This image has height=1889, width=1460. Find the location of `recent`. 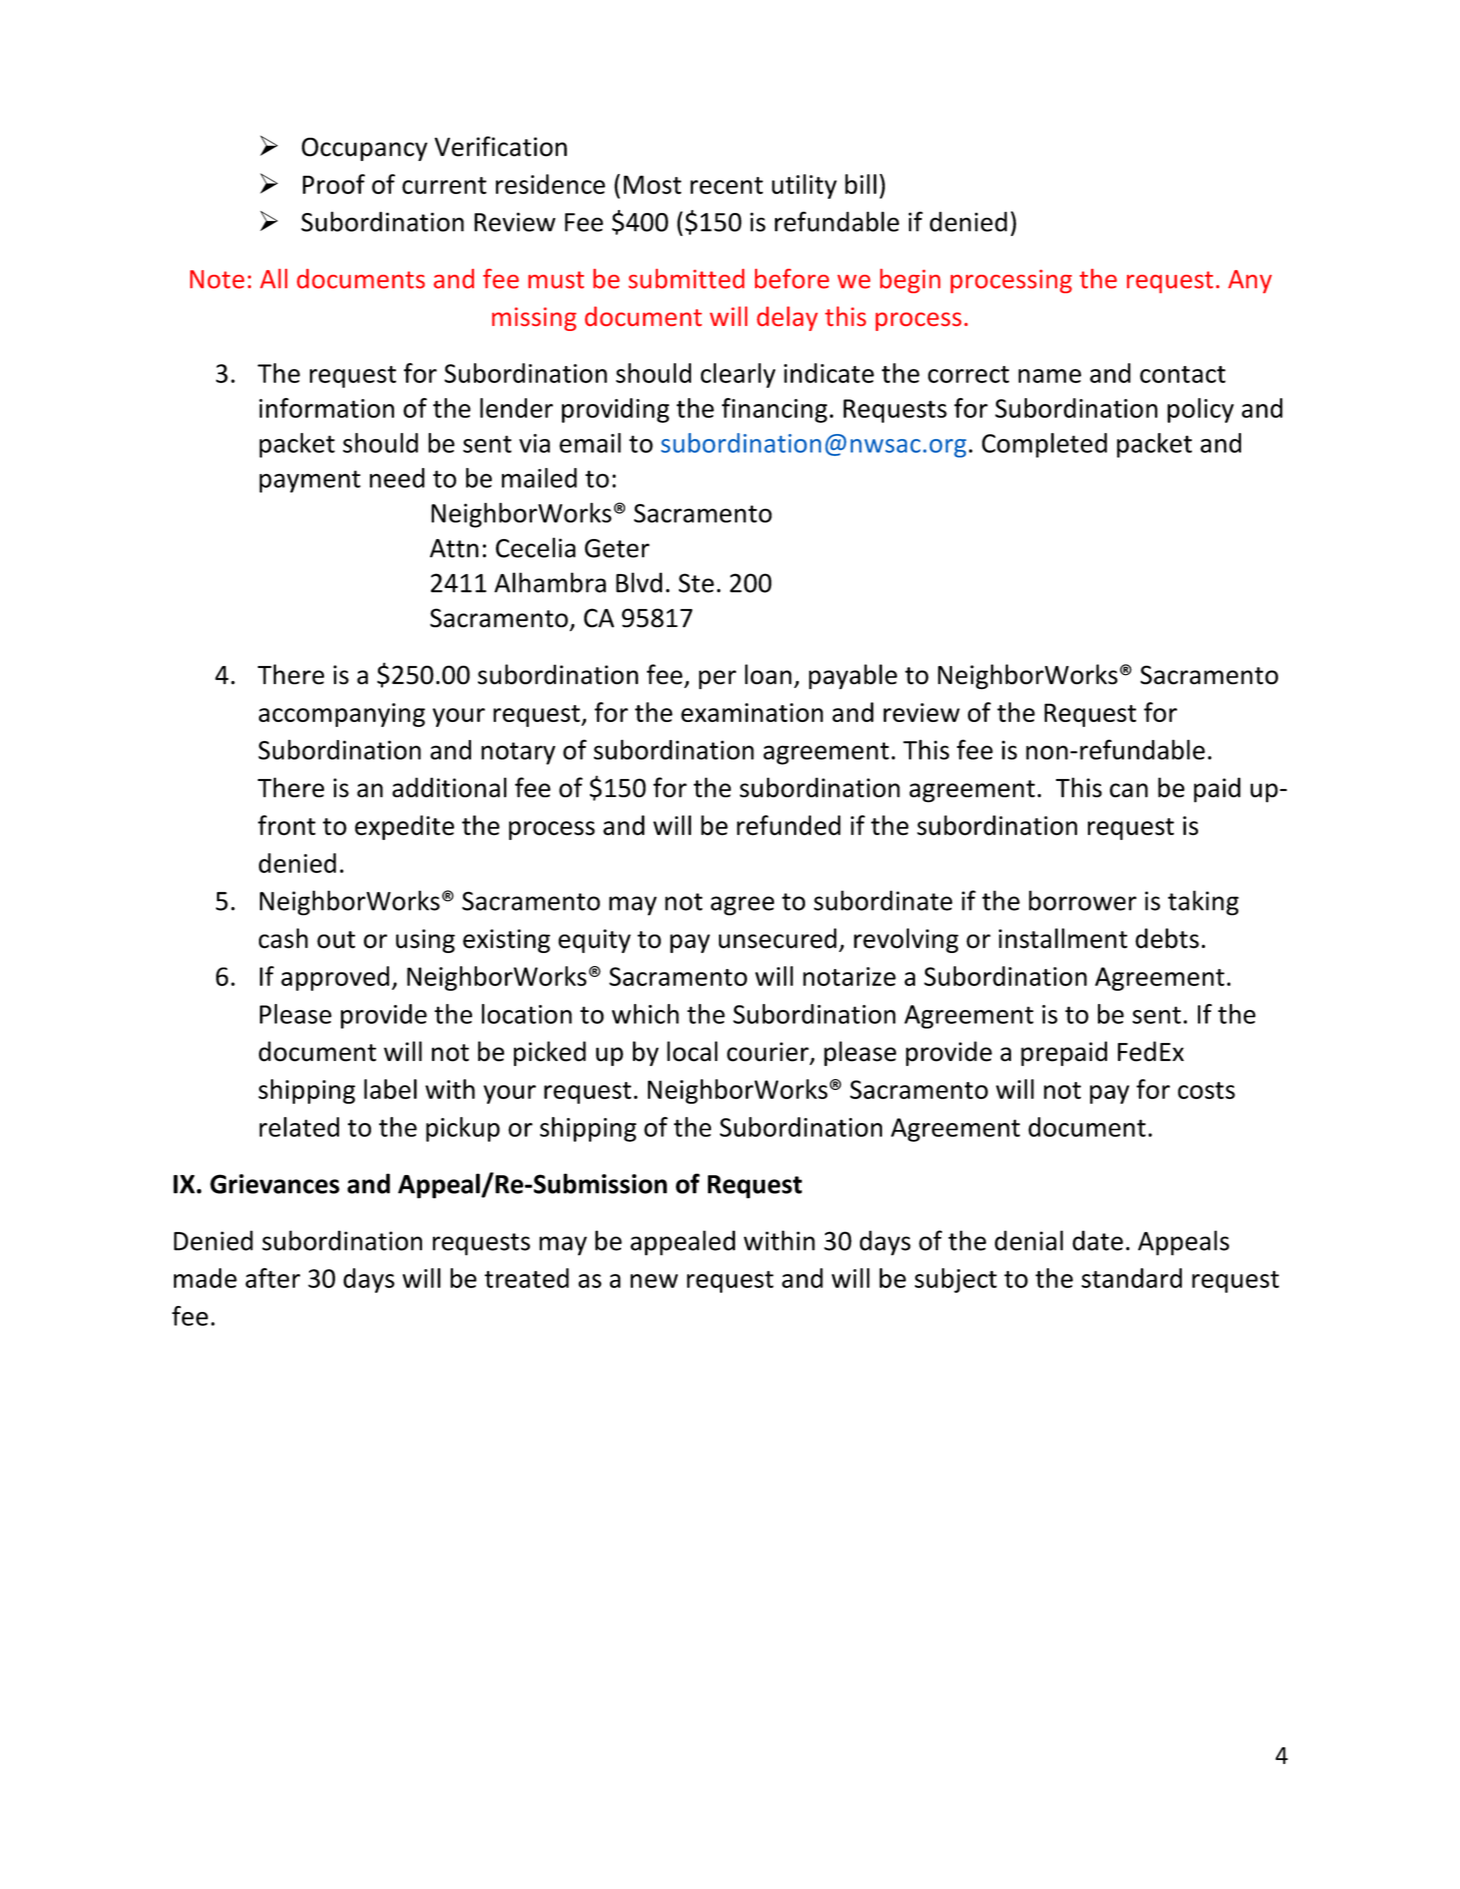

recent is located at coordinates (726, 185).
